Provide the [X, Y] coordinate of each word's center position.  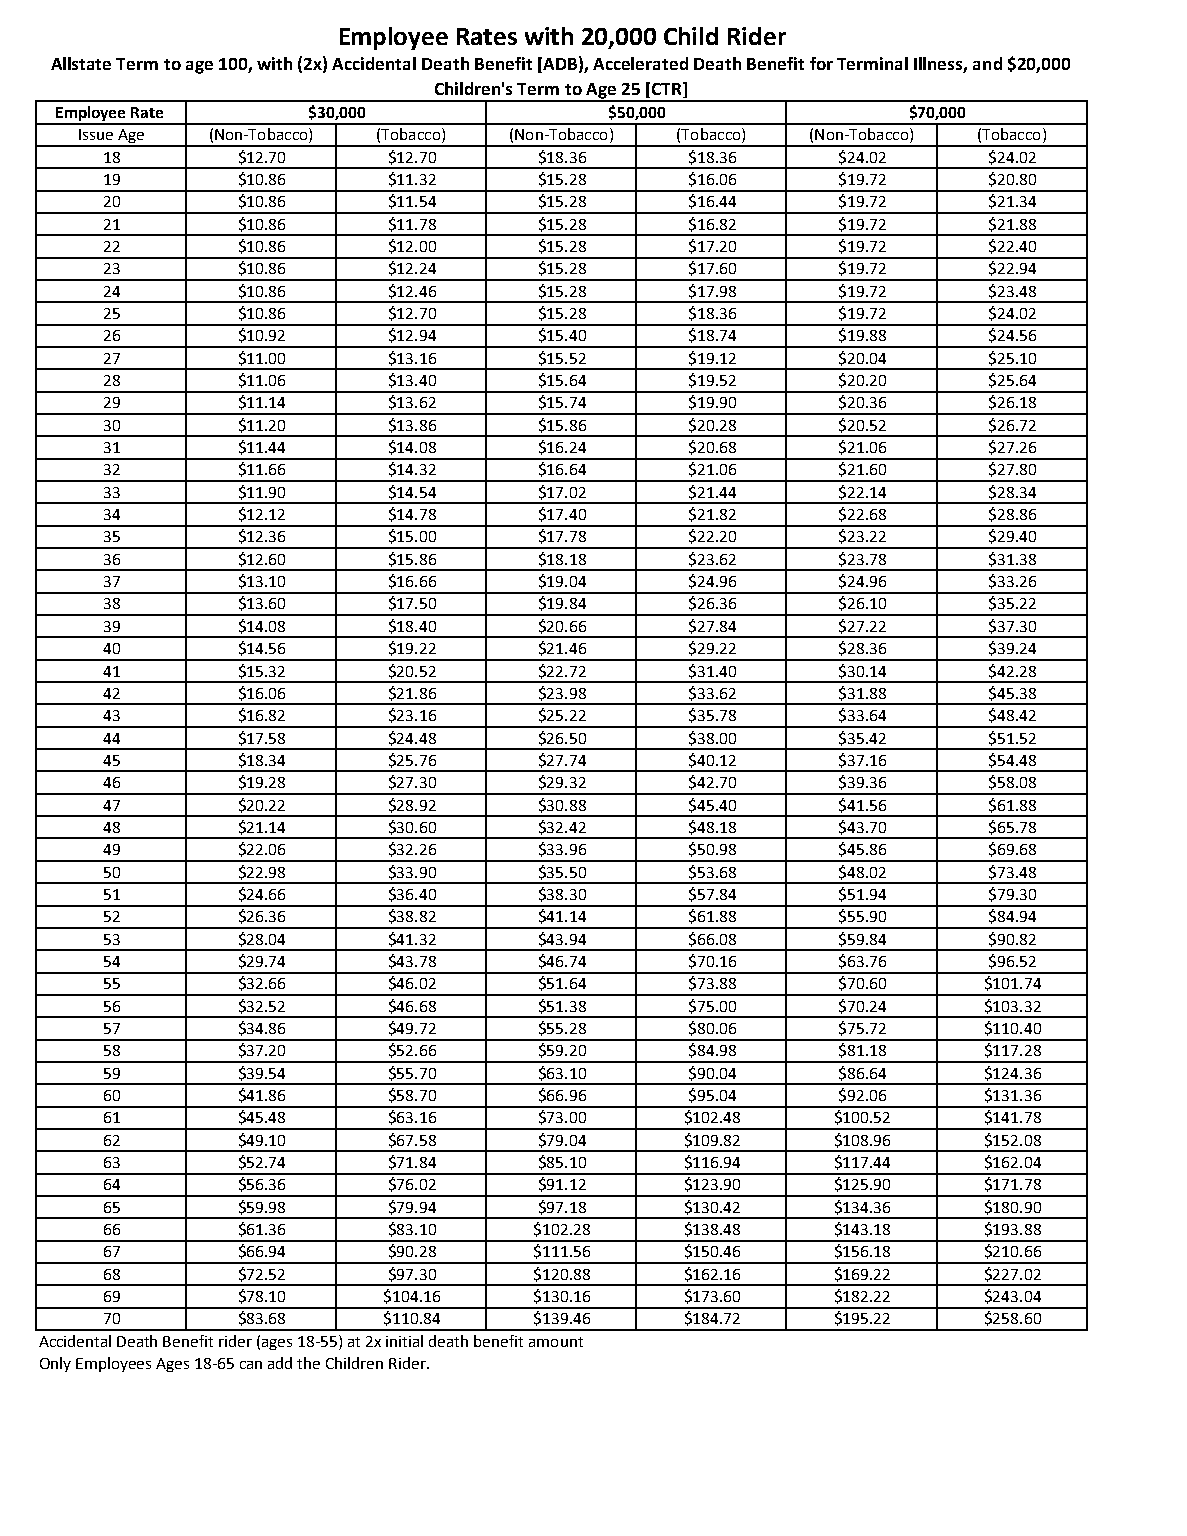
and [987, 63]
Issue [96, 134]
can [251, 1365]
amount [556, 1342]
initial [404, 1341]
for [821, 63]
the [308, 1363]
